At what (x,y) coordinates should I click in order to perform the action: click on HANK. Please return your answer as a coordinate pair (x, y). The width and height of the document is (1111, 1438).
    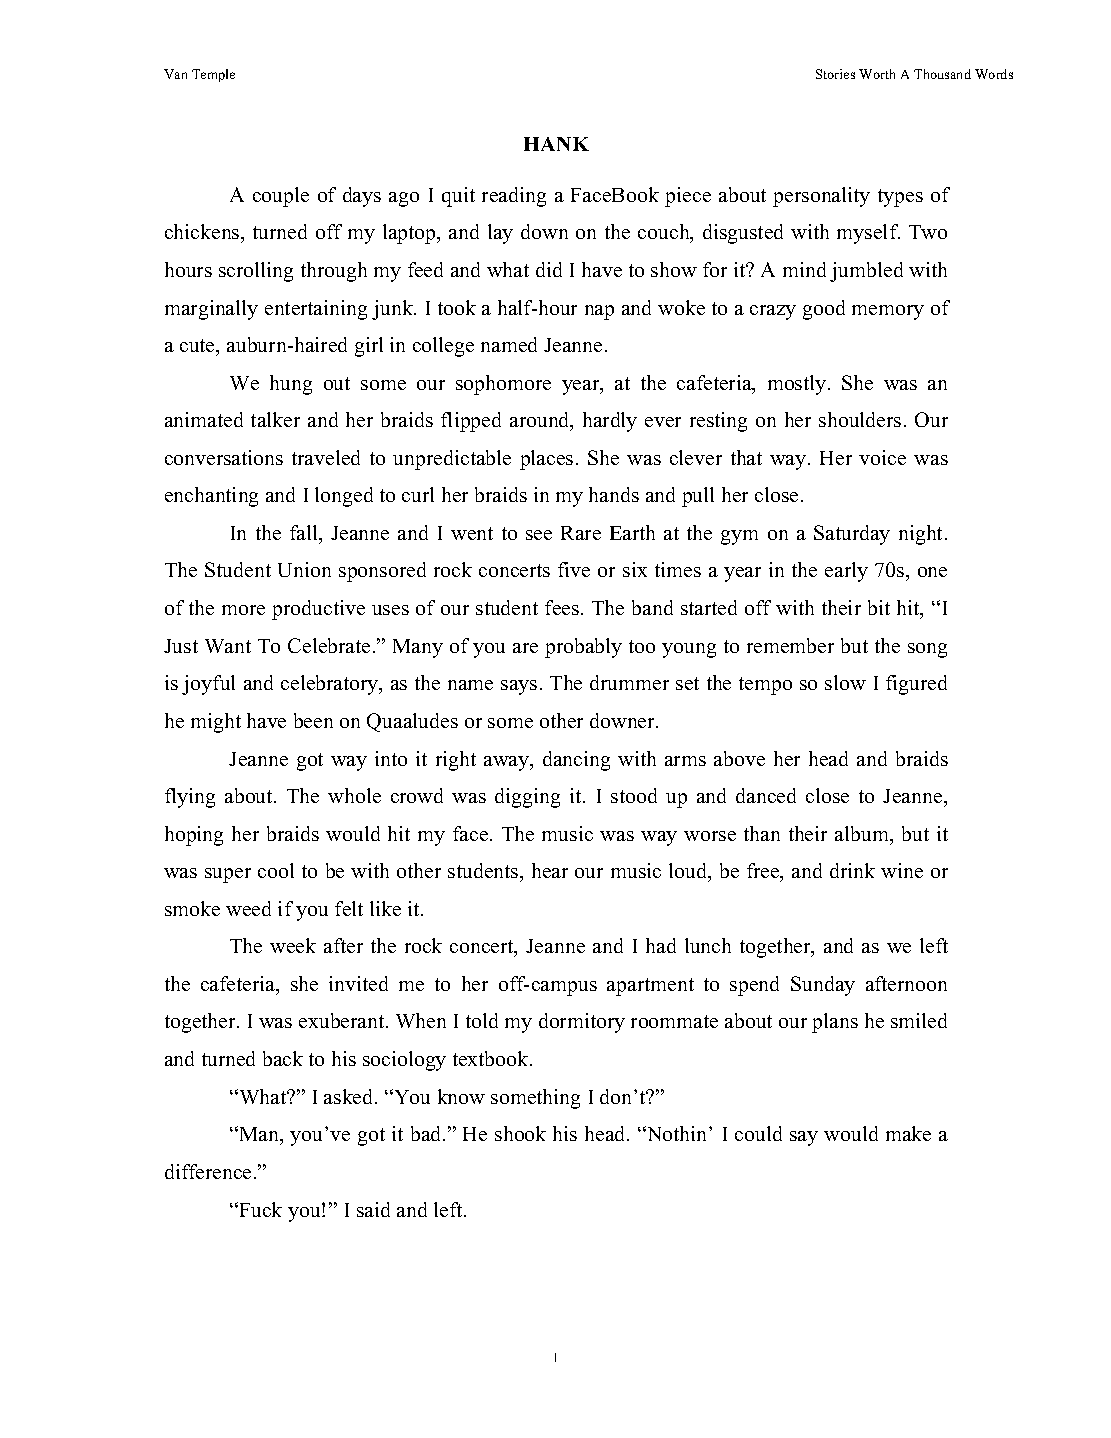
    Looking at the image, I should click on (556, 144).
